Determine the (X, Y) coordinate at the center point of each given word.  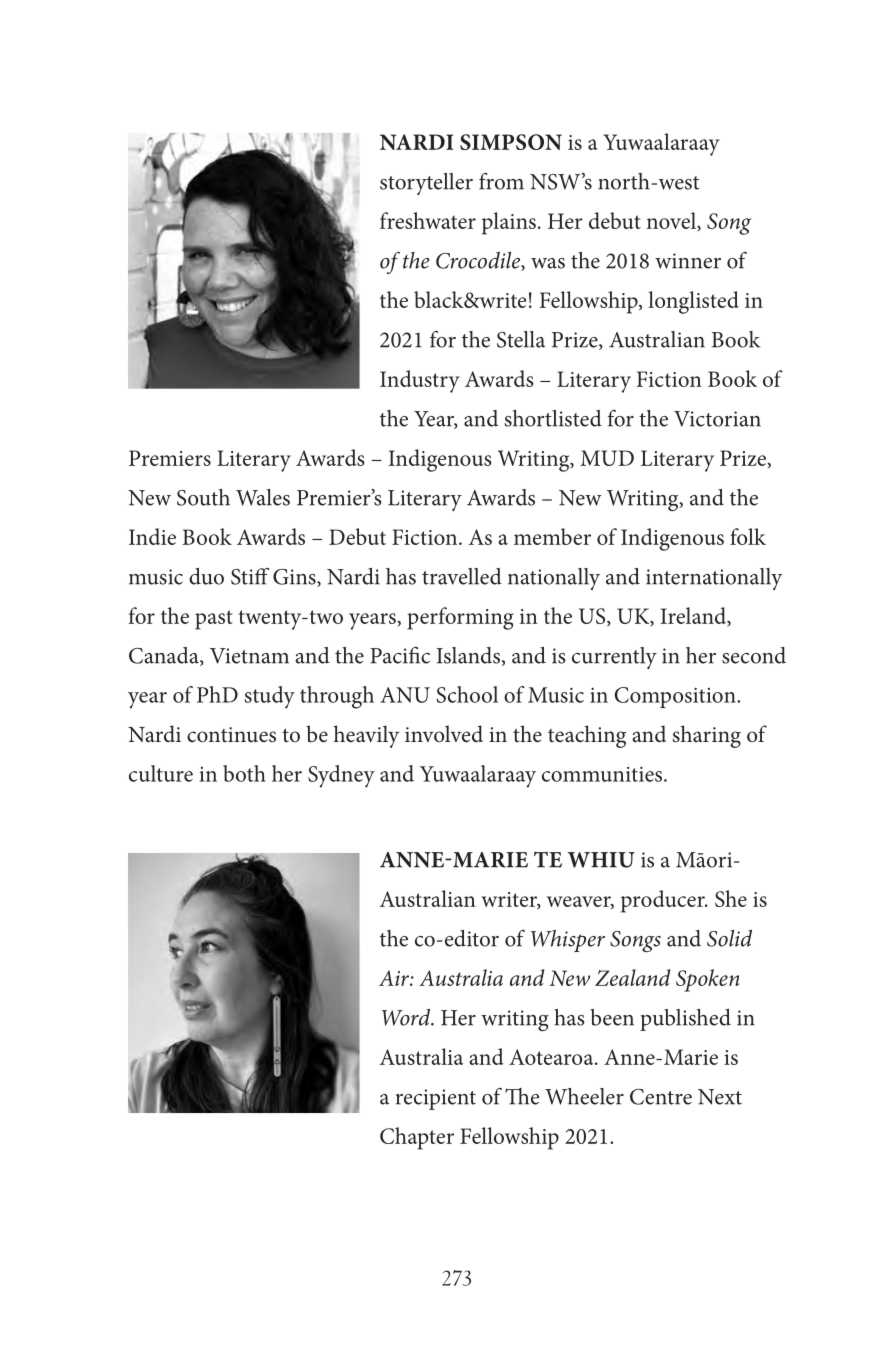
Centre (661, 1097)
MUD (607, 458)
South (203, 497)
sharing (706, 736)
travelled (462, 576)
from (501, 181)
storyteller (426, 184)
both (244, 773)
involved (444, 734)
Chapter (417, 1138)
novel (672, 221)
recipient (436, 1099)
